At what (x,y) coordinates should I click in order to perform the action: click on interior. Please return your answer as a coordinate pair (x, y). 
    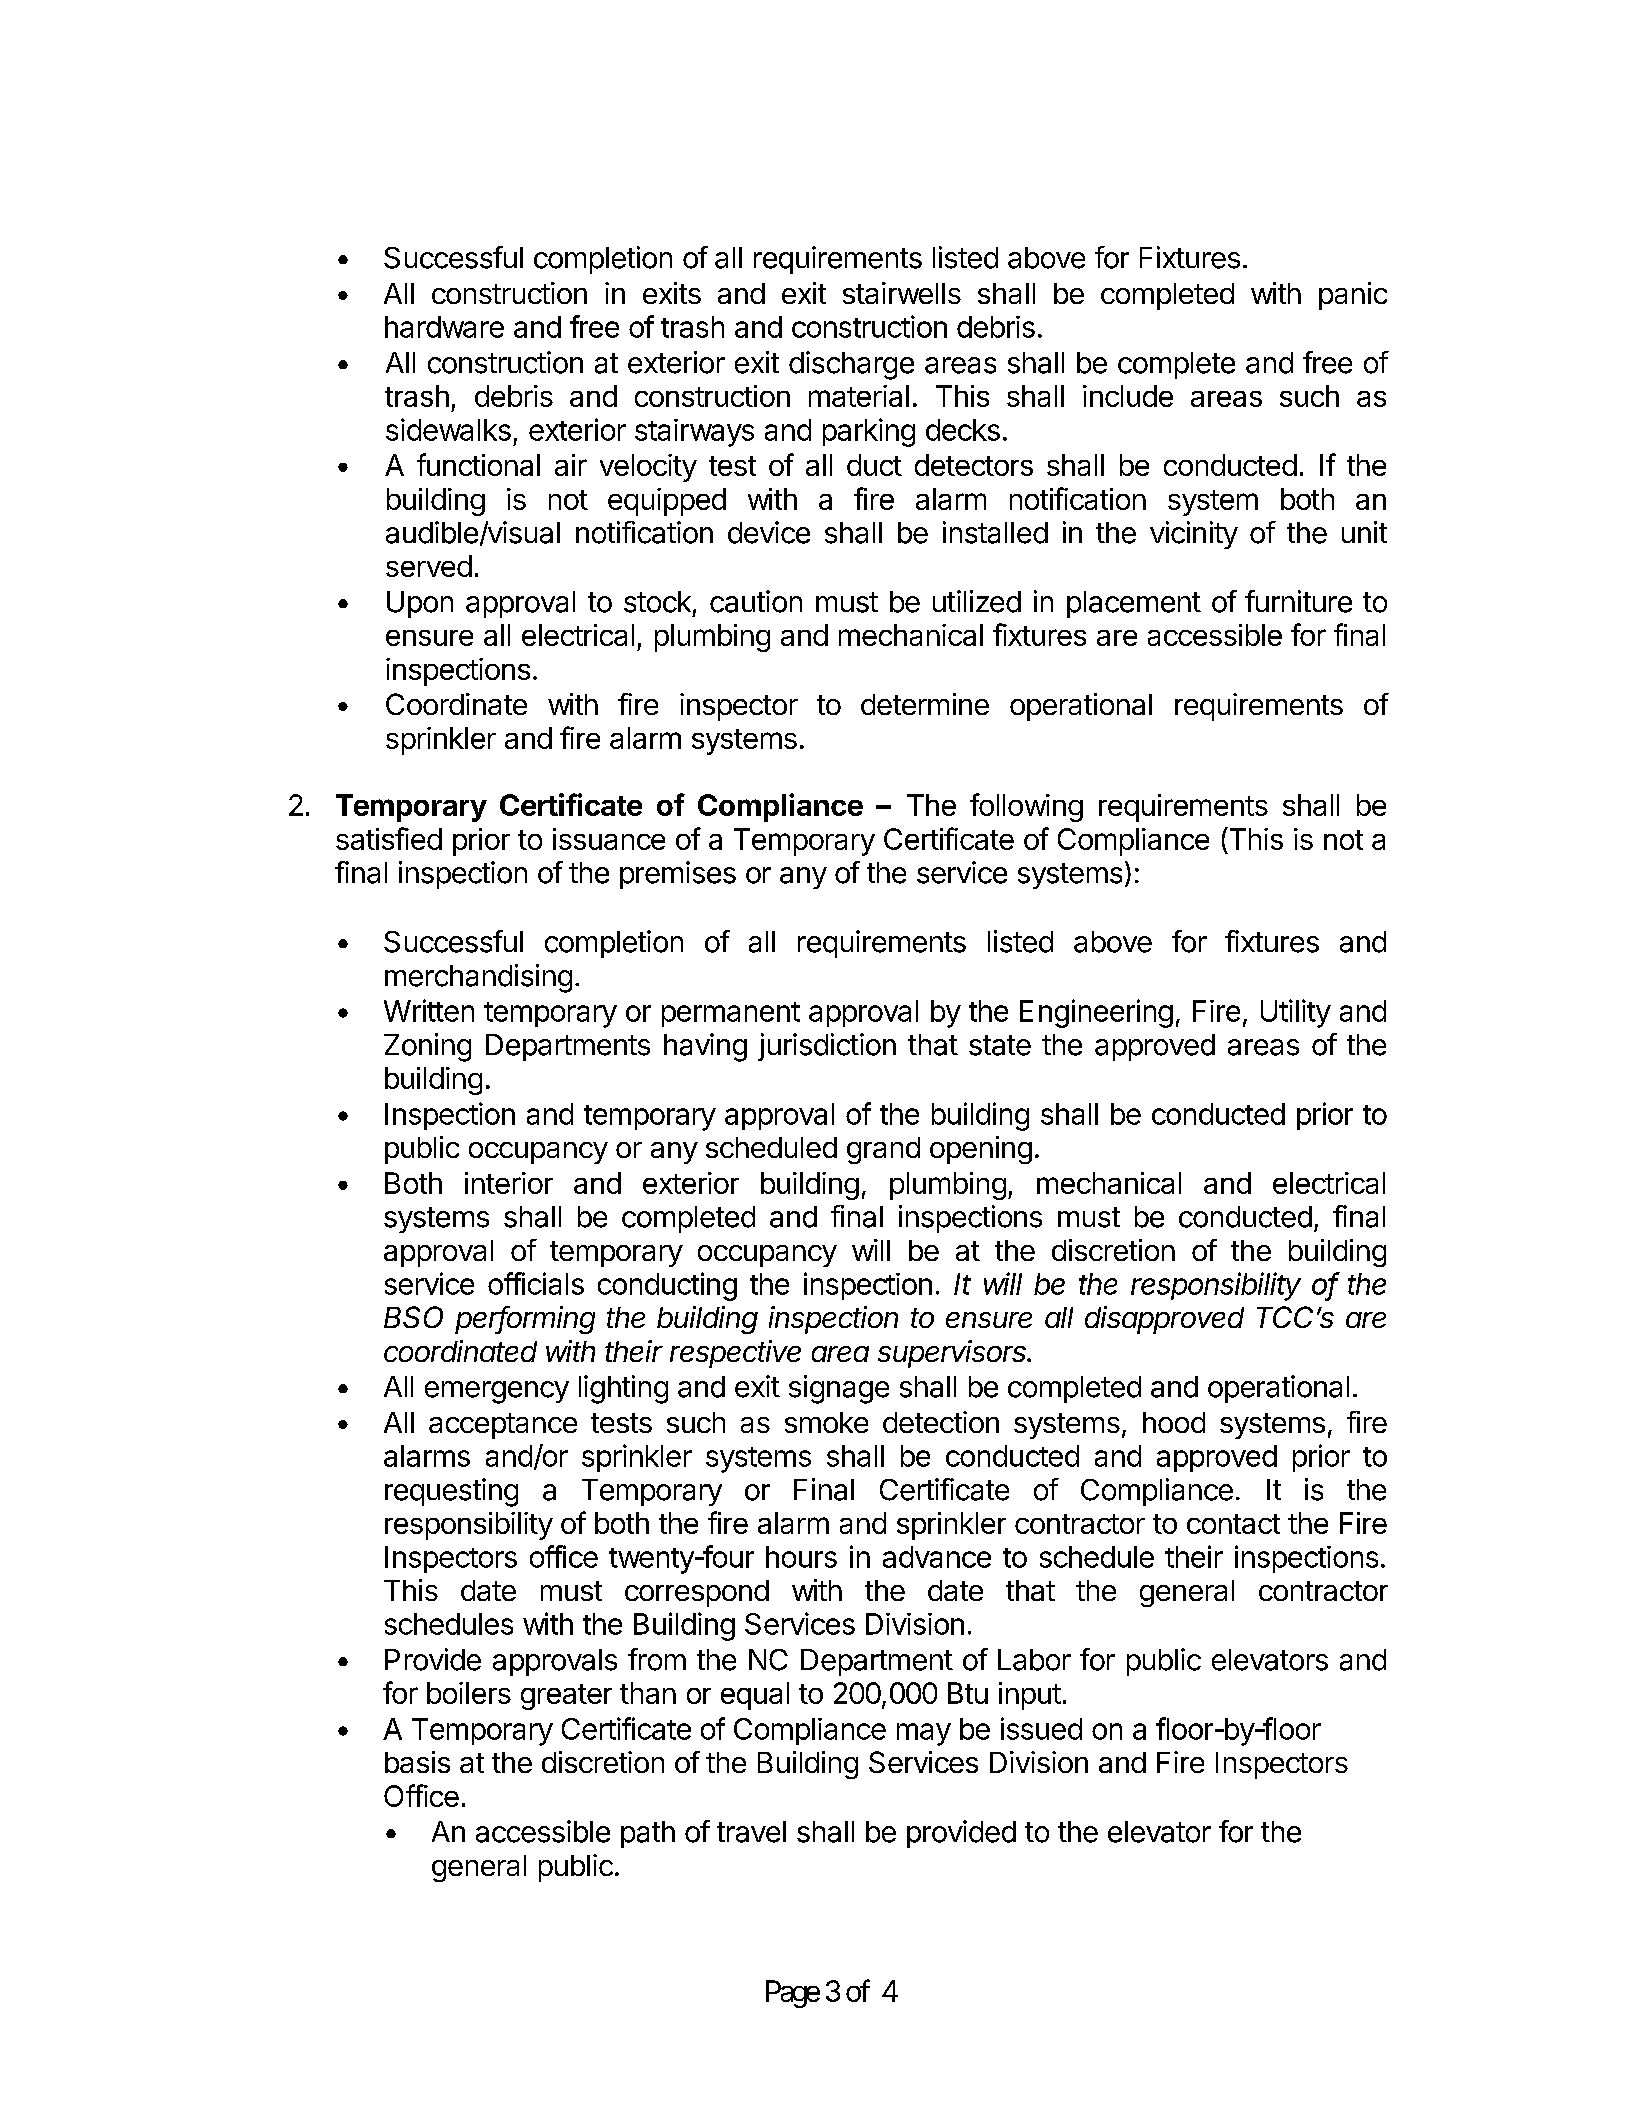
    Looking at the image, I should click on (509, 1183).
